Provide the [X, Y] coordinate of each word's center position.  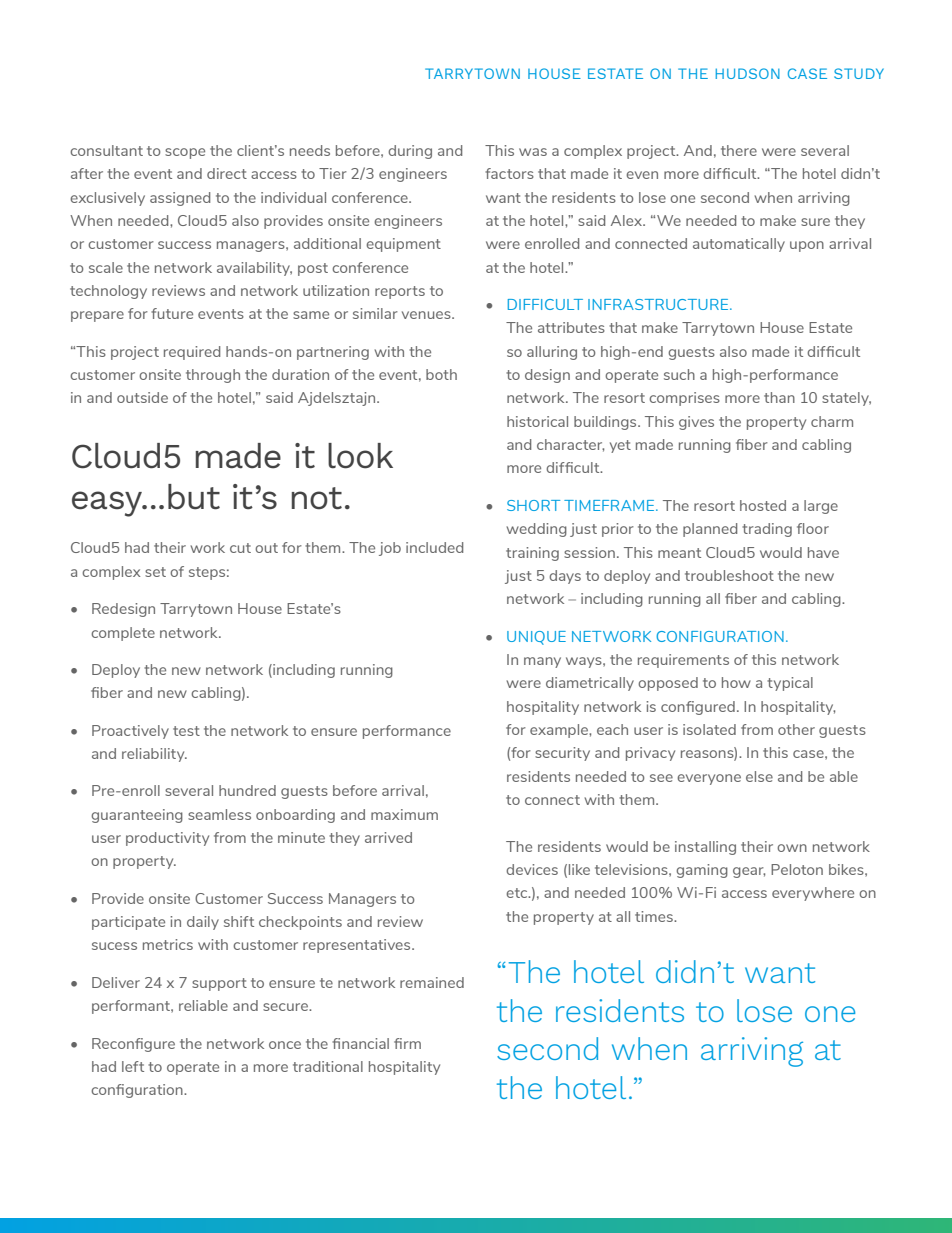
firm [407, 1043]
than [779, 397]
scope [185, 153]
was [533, 152]
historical [537, 421]
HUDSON [748, 73]
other [796, 729]
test [186, 731]
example [560, 731]
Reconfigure [133, 1045]
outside [142, 397]
